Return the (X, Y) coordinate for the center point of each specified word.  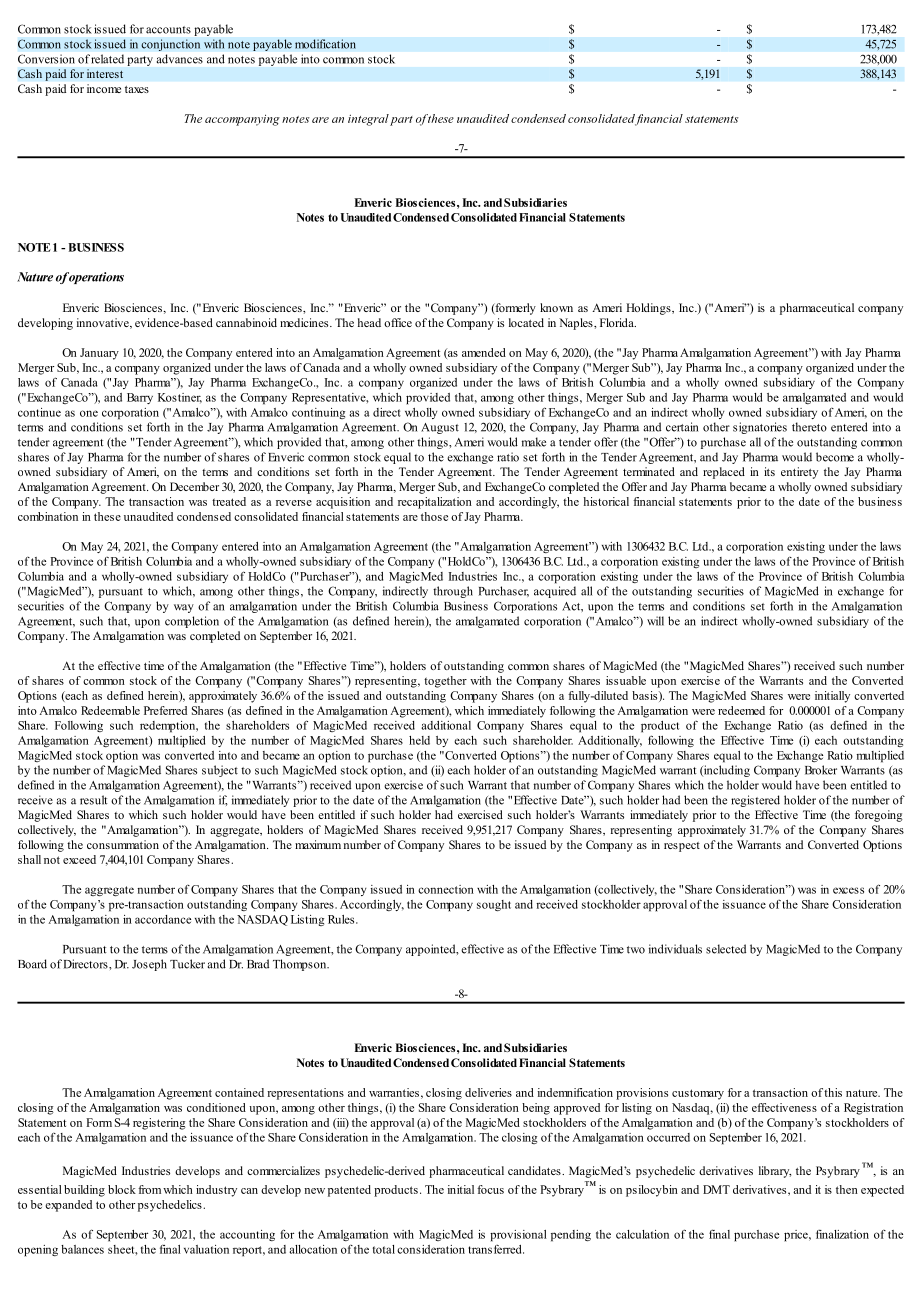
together (445, 682)
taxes (137, 89)
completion (192, 622)
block (122, 1189)
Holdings (649, 309)
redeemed (741, 710)
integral (368, 120)
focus (490, 1189)
